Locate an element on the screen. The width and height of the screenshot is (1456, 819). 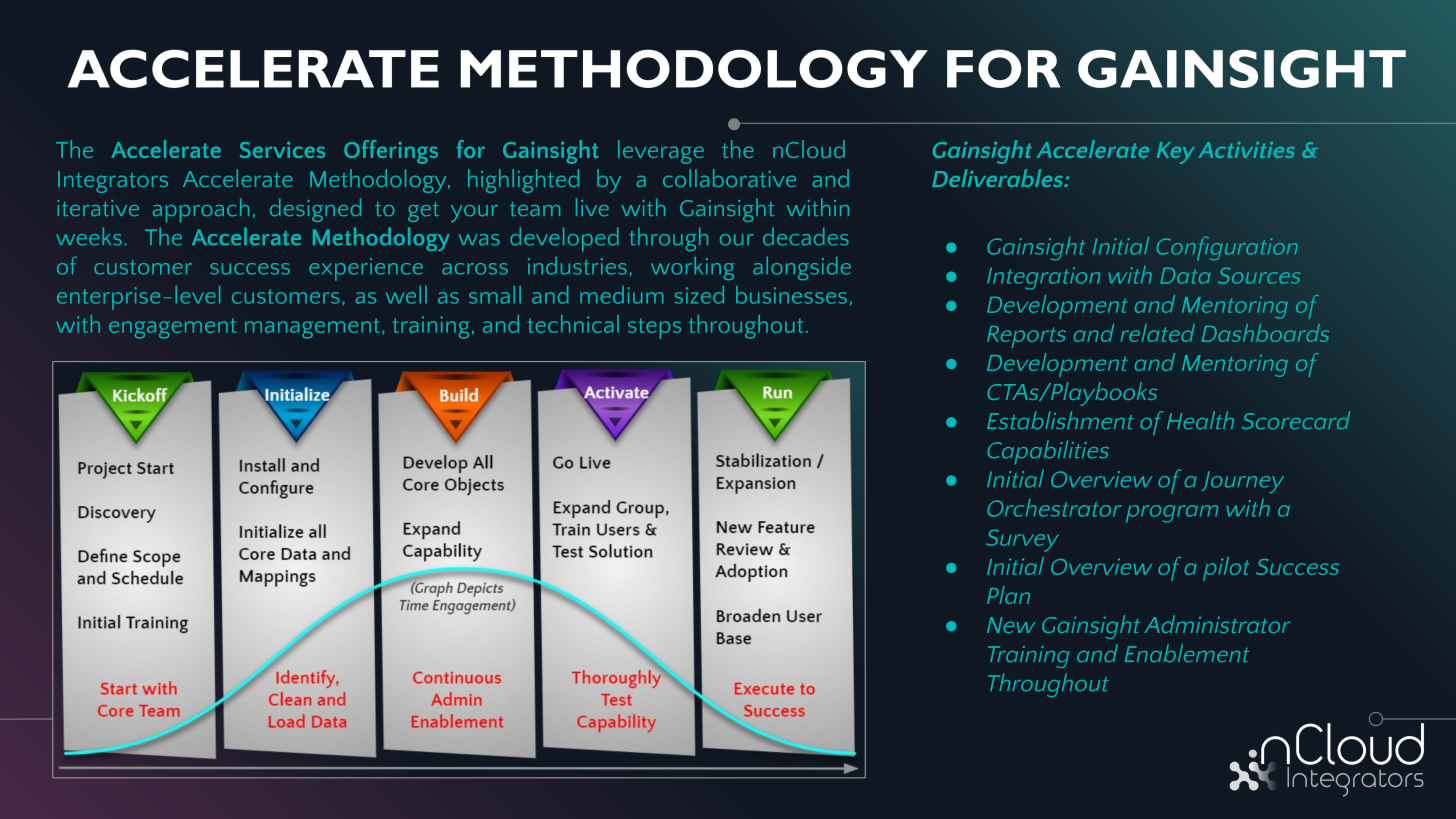
New is located at coordinates (1011, 625).
